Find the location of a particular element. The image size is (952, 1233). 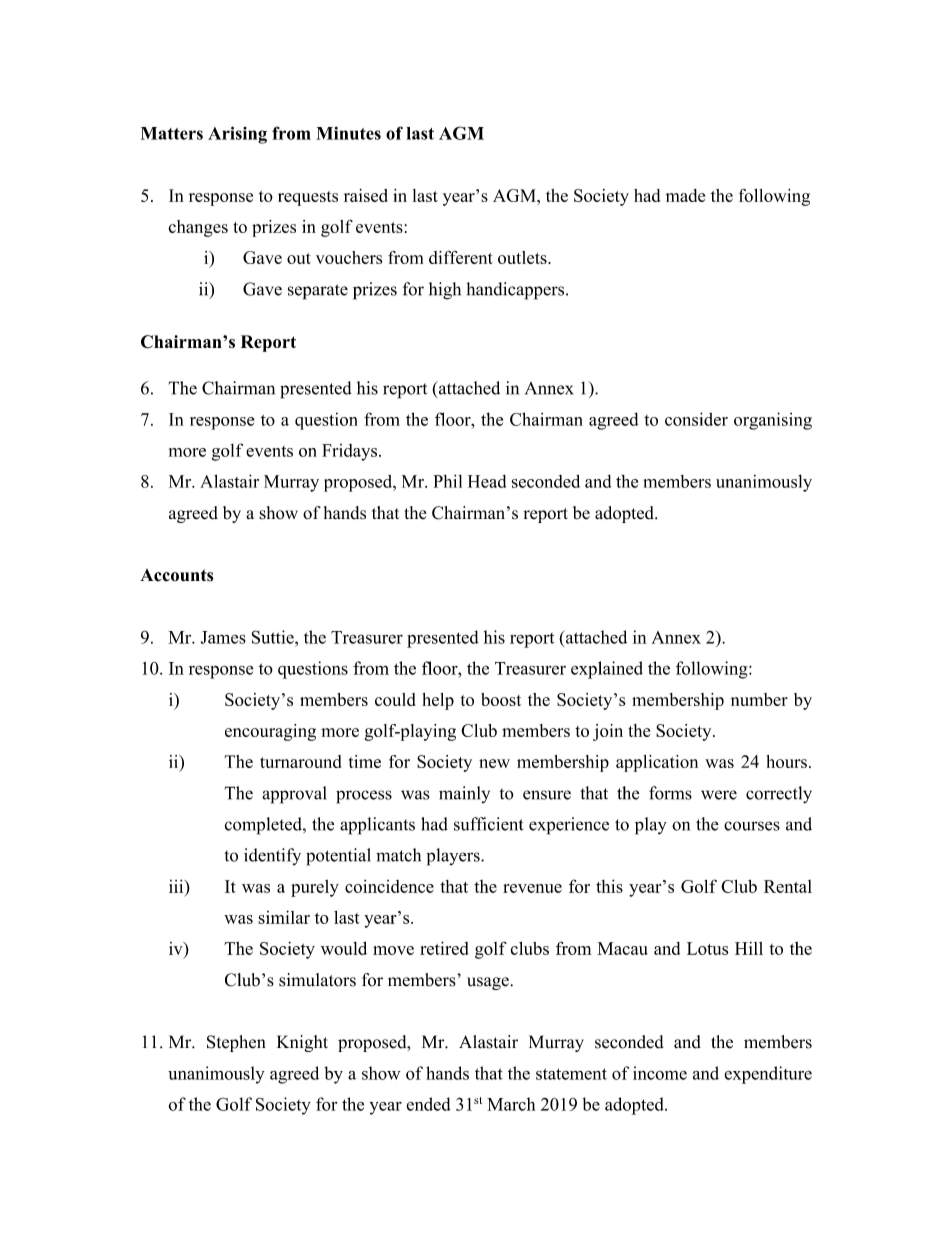

identify is located at coordinates (272, 856).
